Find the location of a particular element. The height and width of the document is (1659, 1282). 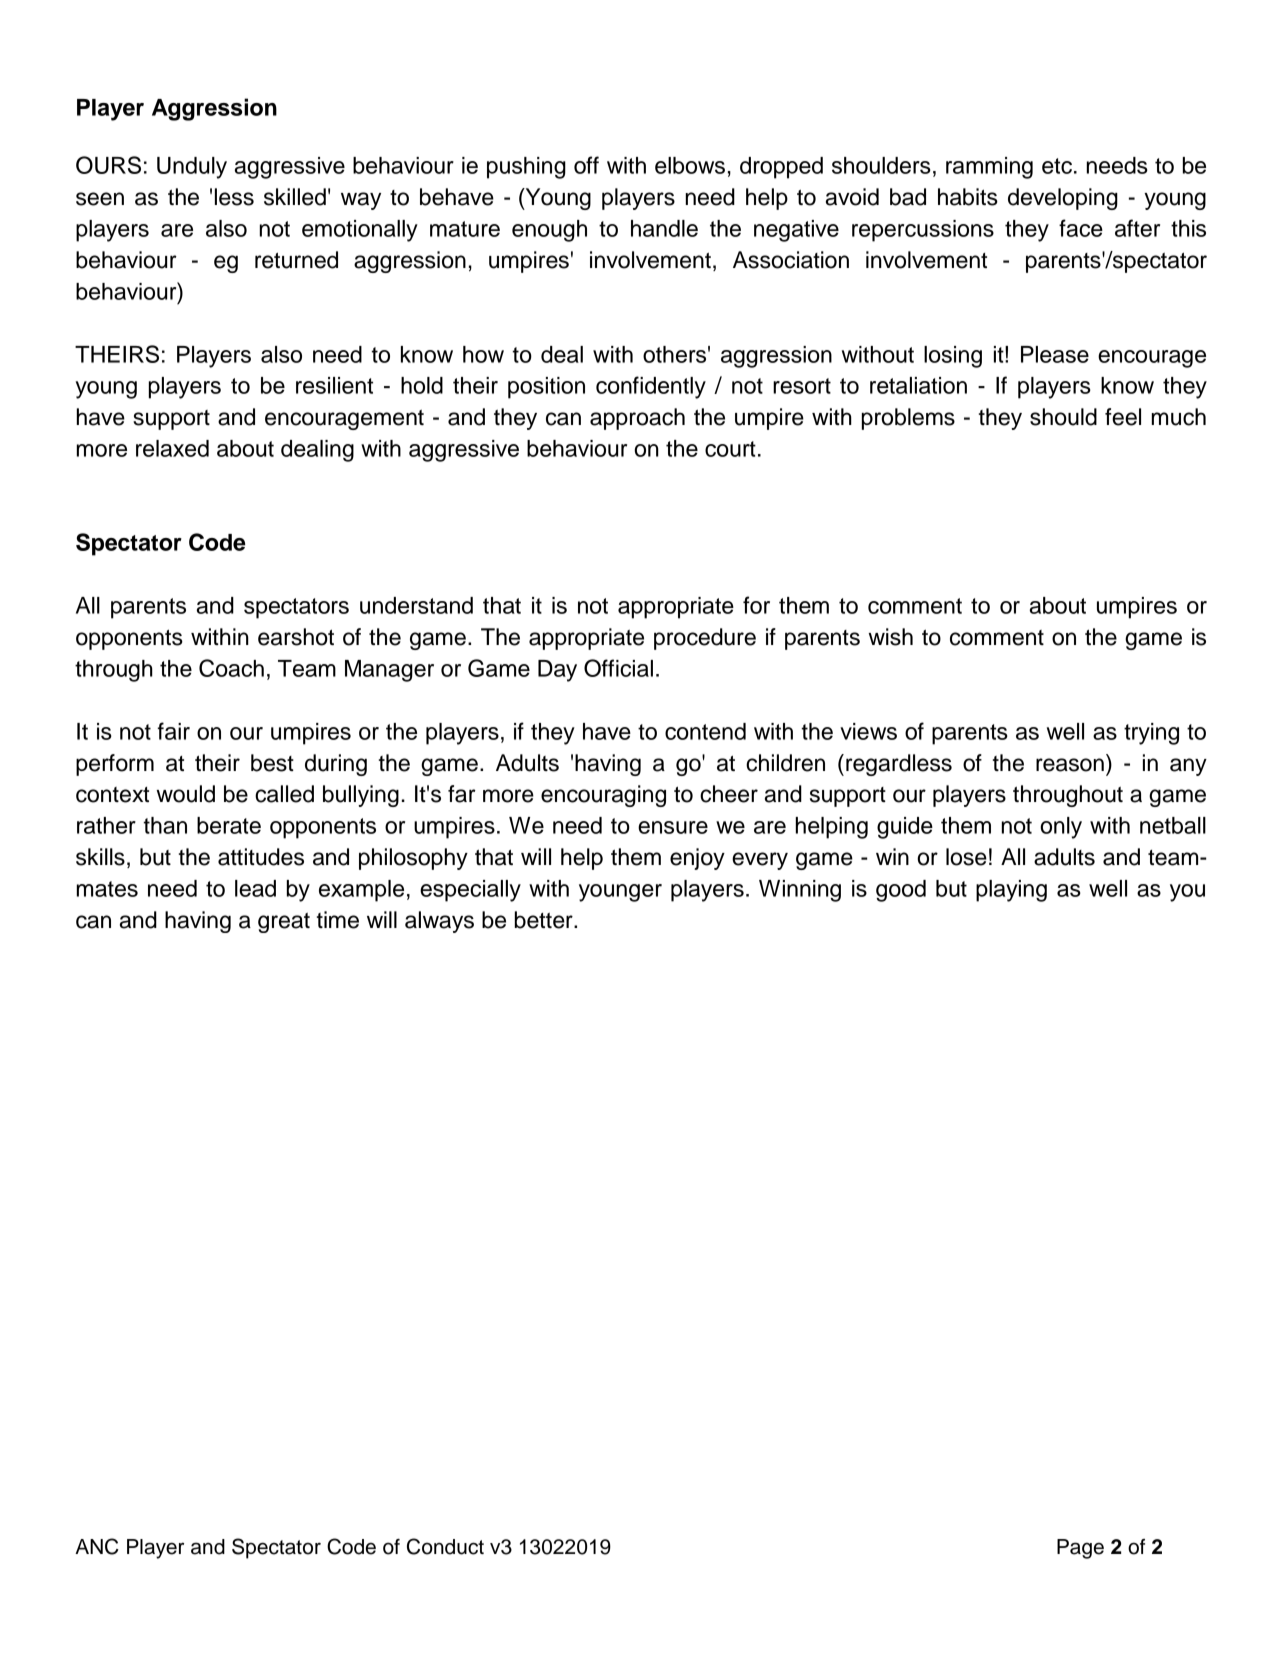

enjoy is located at coordinates (697, 859).
